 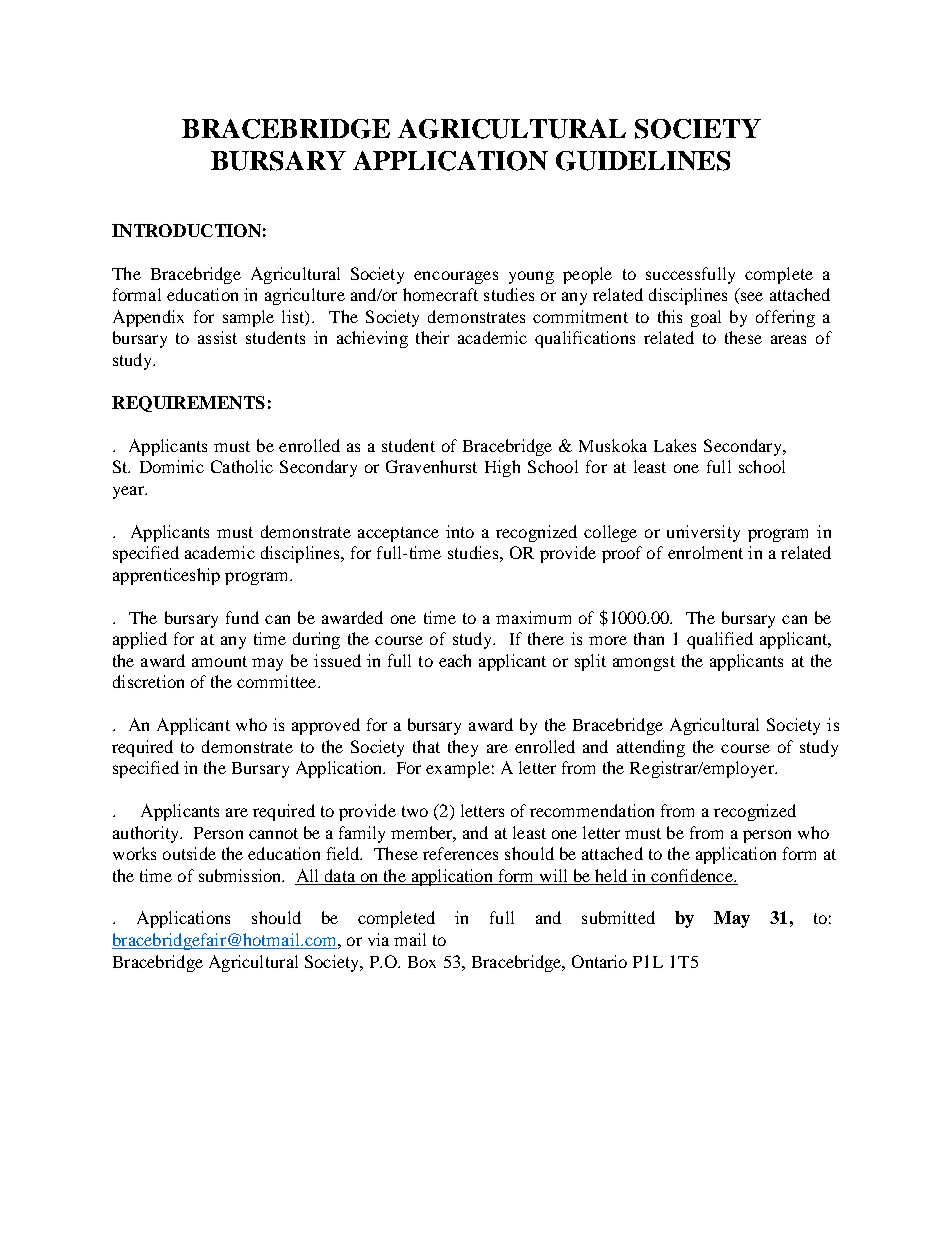 What do you see at coordinates (618, 917) in the document?
I see `submitted` at bounding box center [618, 917].
